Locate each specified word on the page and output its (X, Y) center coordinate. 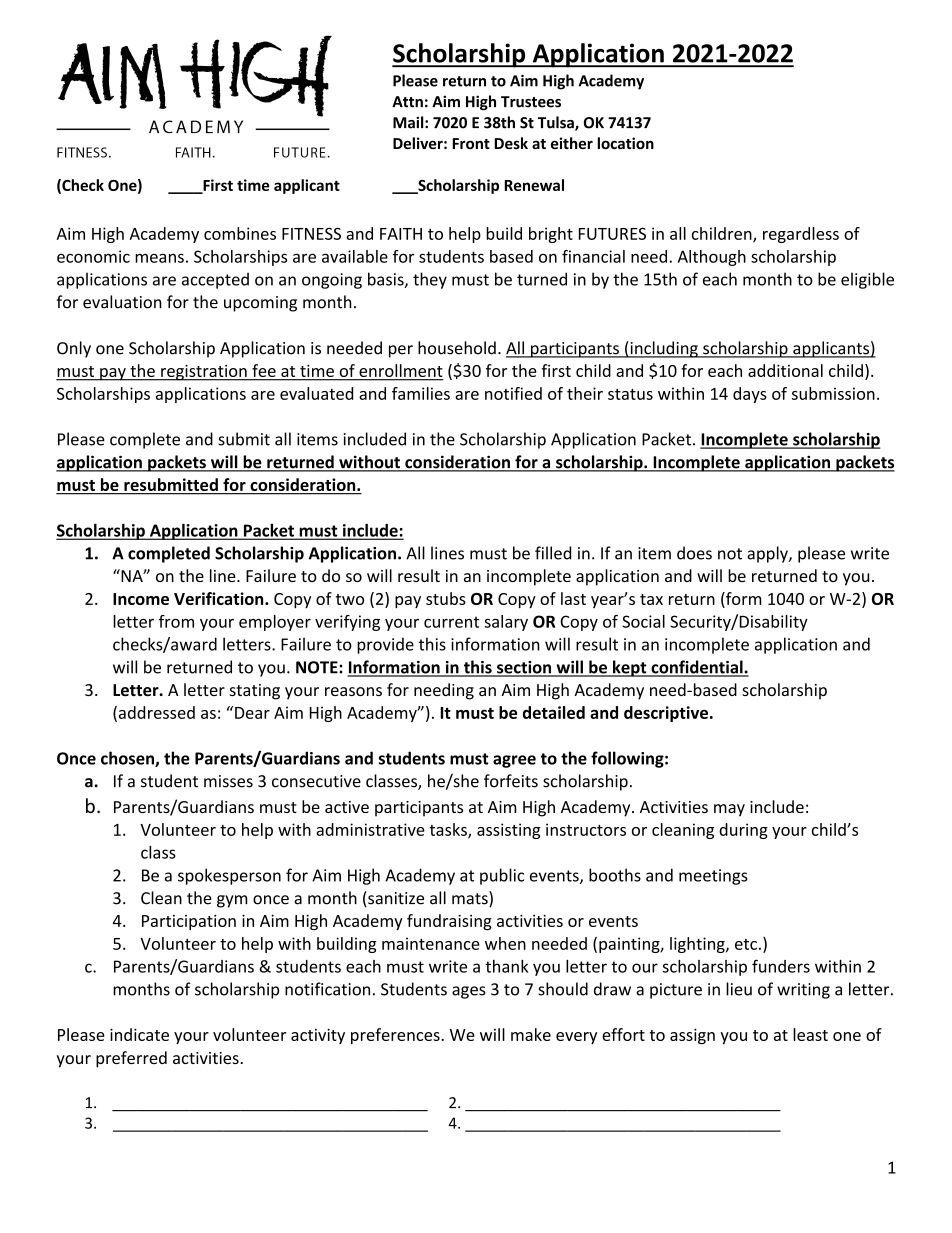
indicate (139, 1034)
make (531, 1034)
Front (471, 143)
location (625, 143)
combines (240, 233)
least (810, 1034)
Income (141, 599)
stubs (446, 598)
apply (768, 554)
